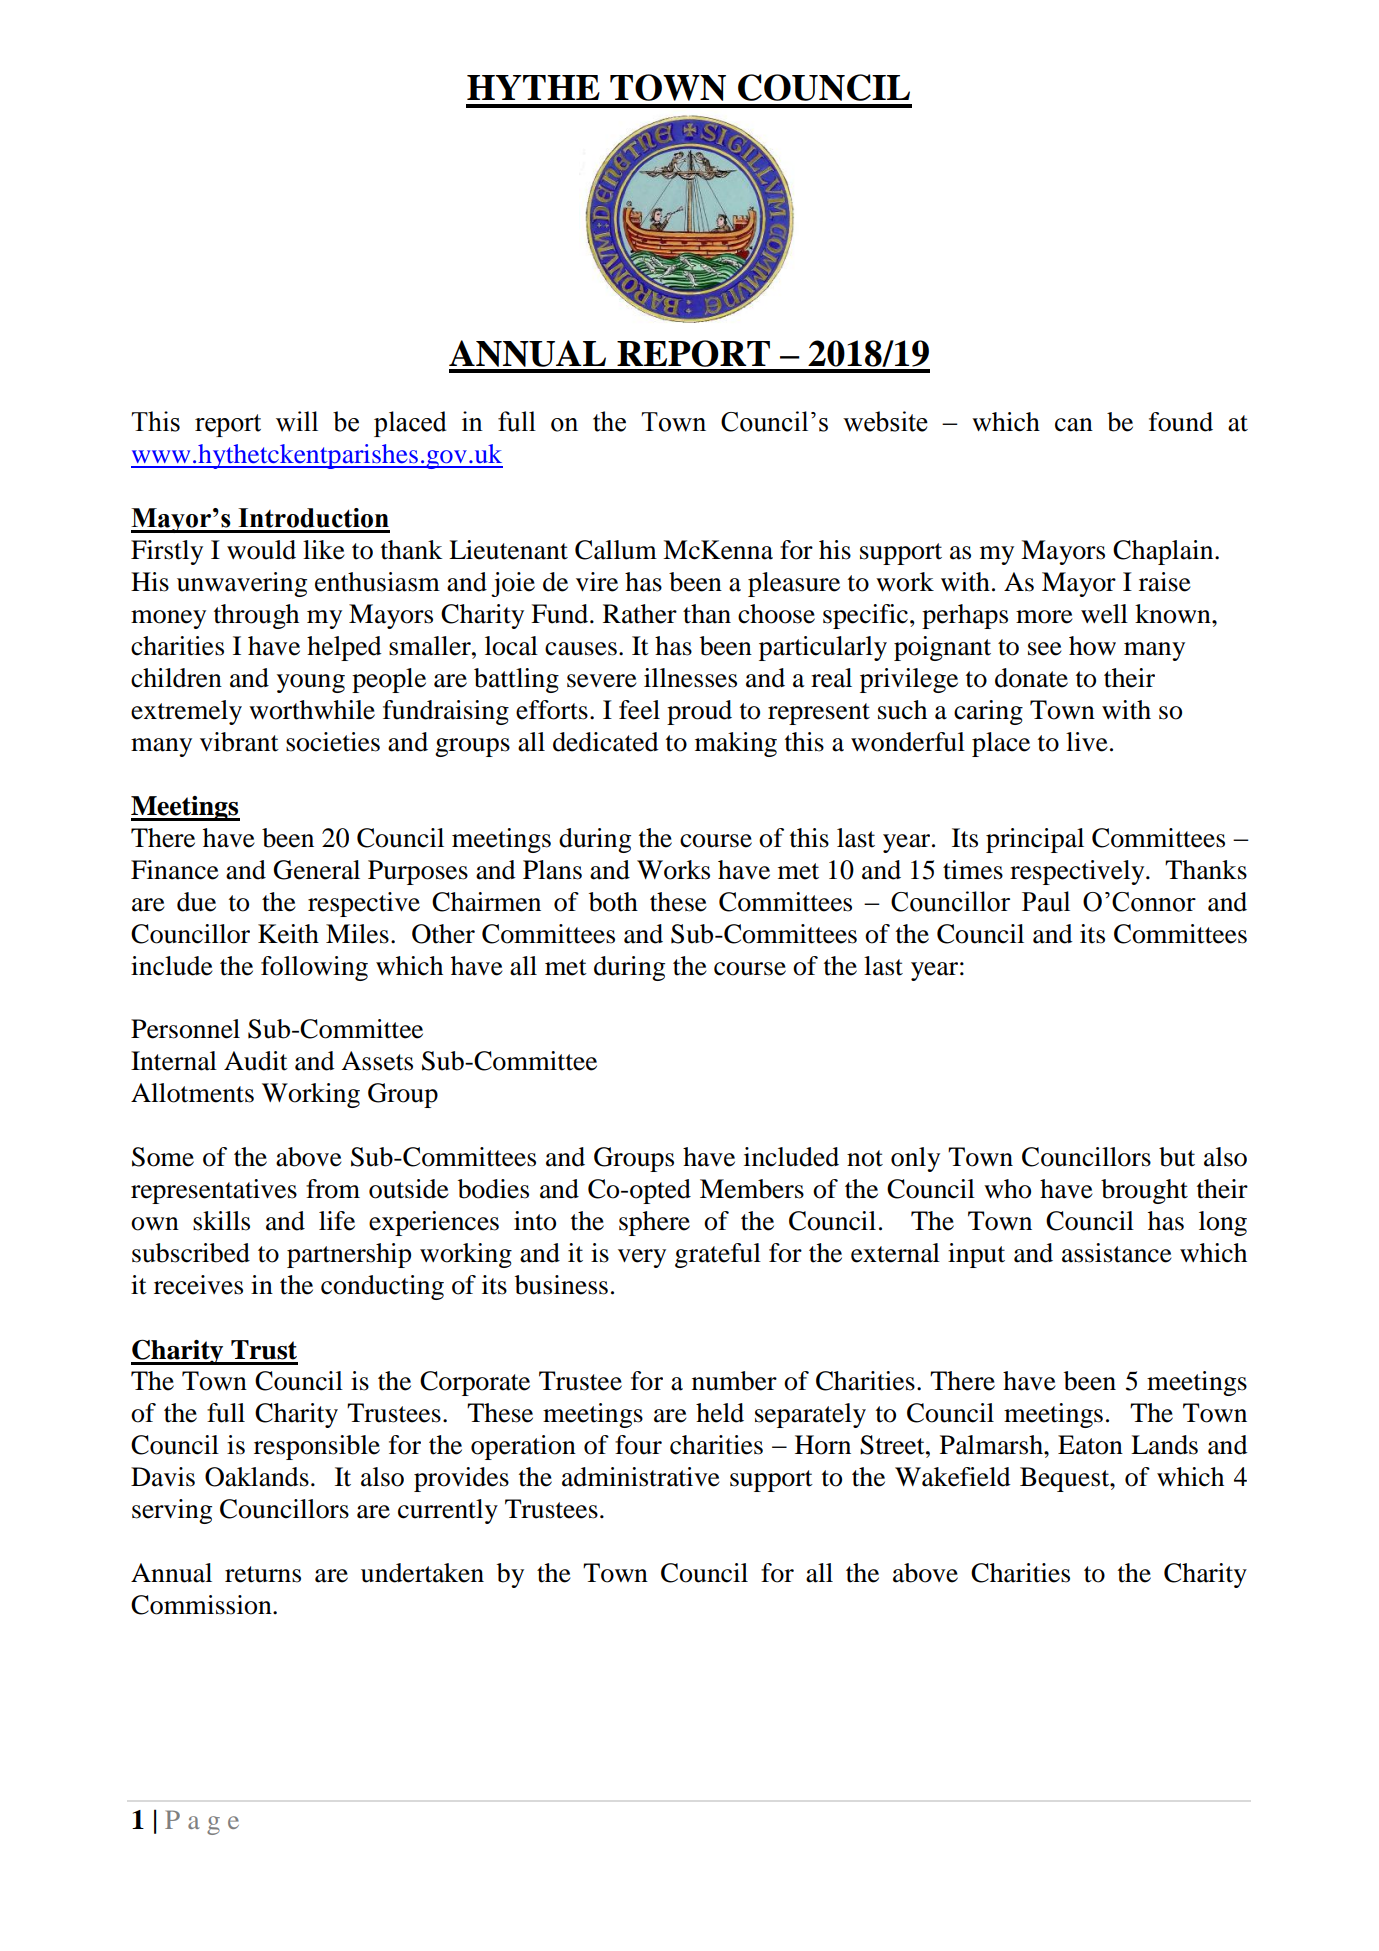  Describe the element at coordinates (263, 1574) in the image. I see `returns` at that location.
